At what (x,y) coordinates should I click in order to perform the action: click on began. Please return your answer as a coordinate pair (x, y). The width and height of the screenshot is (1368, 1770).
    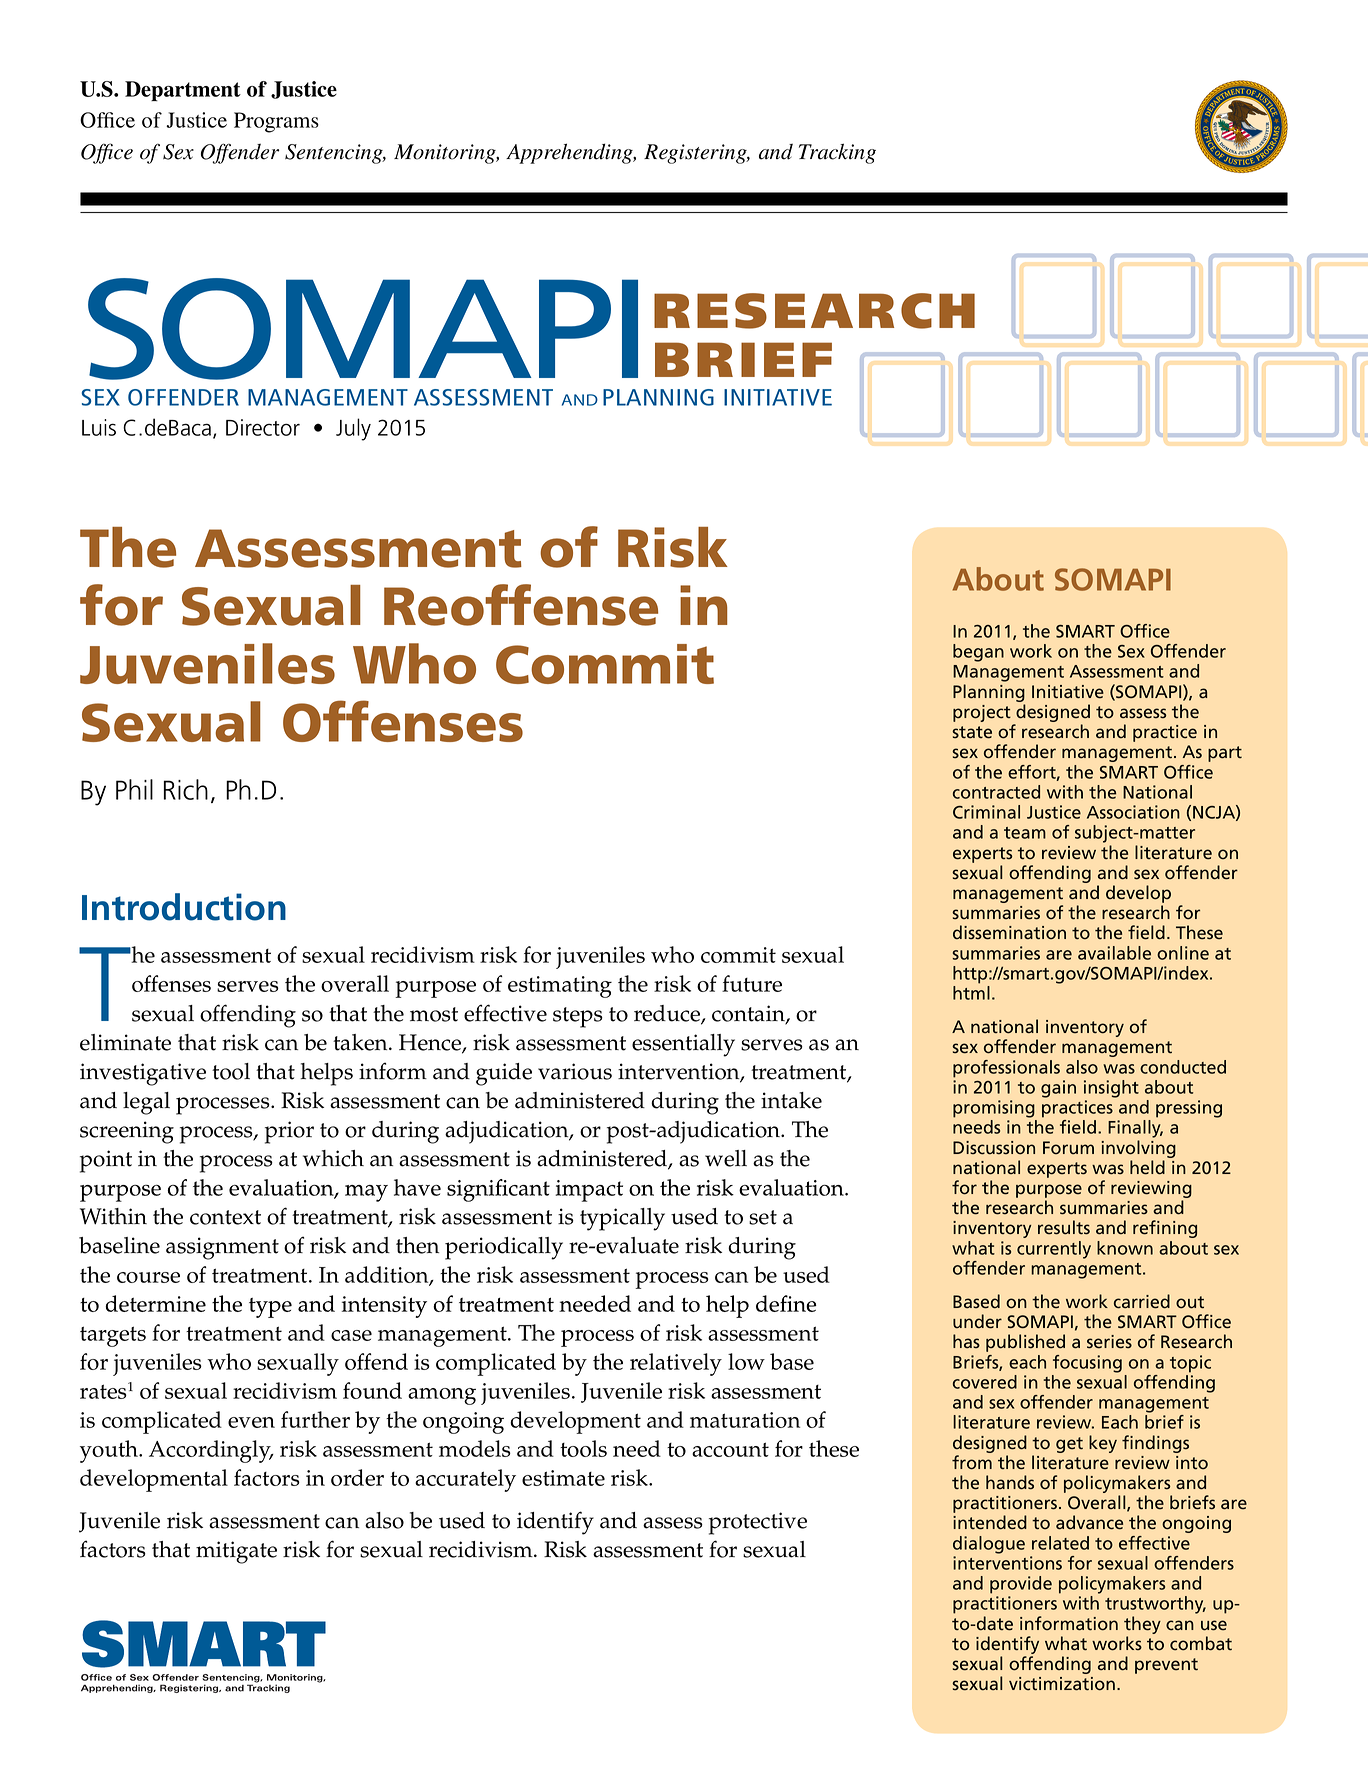
    Looking at the image, I should click on (978, 653).
